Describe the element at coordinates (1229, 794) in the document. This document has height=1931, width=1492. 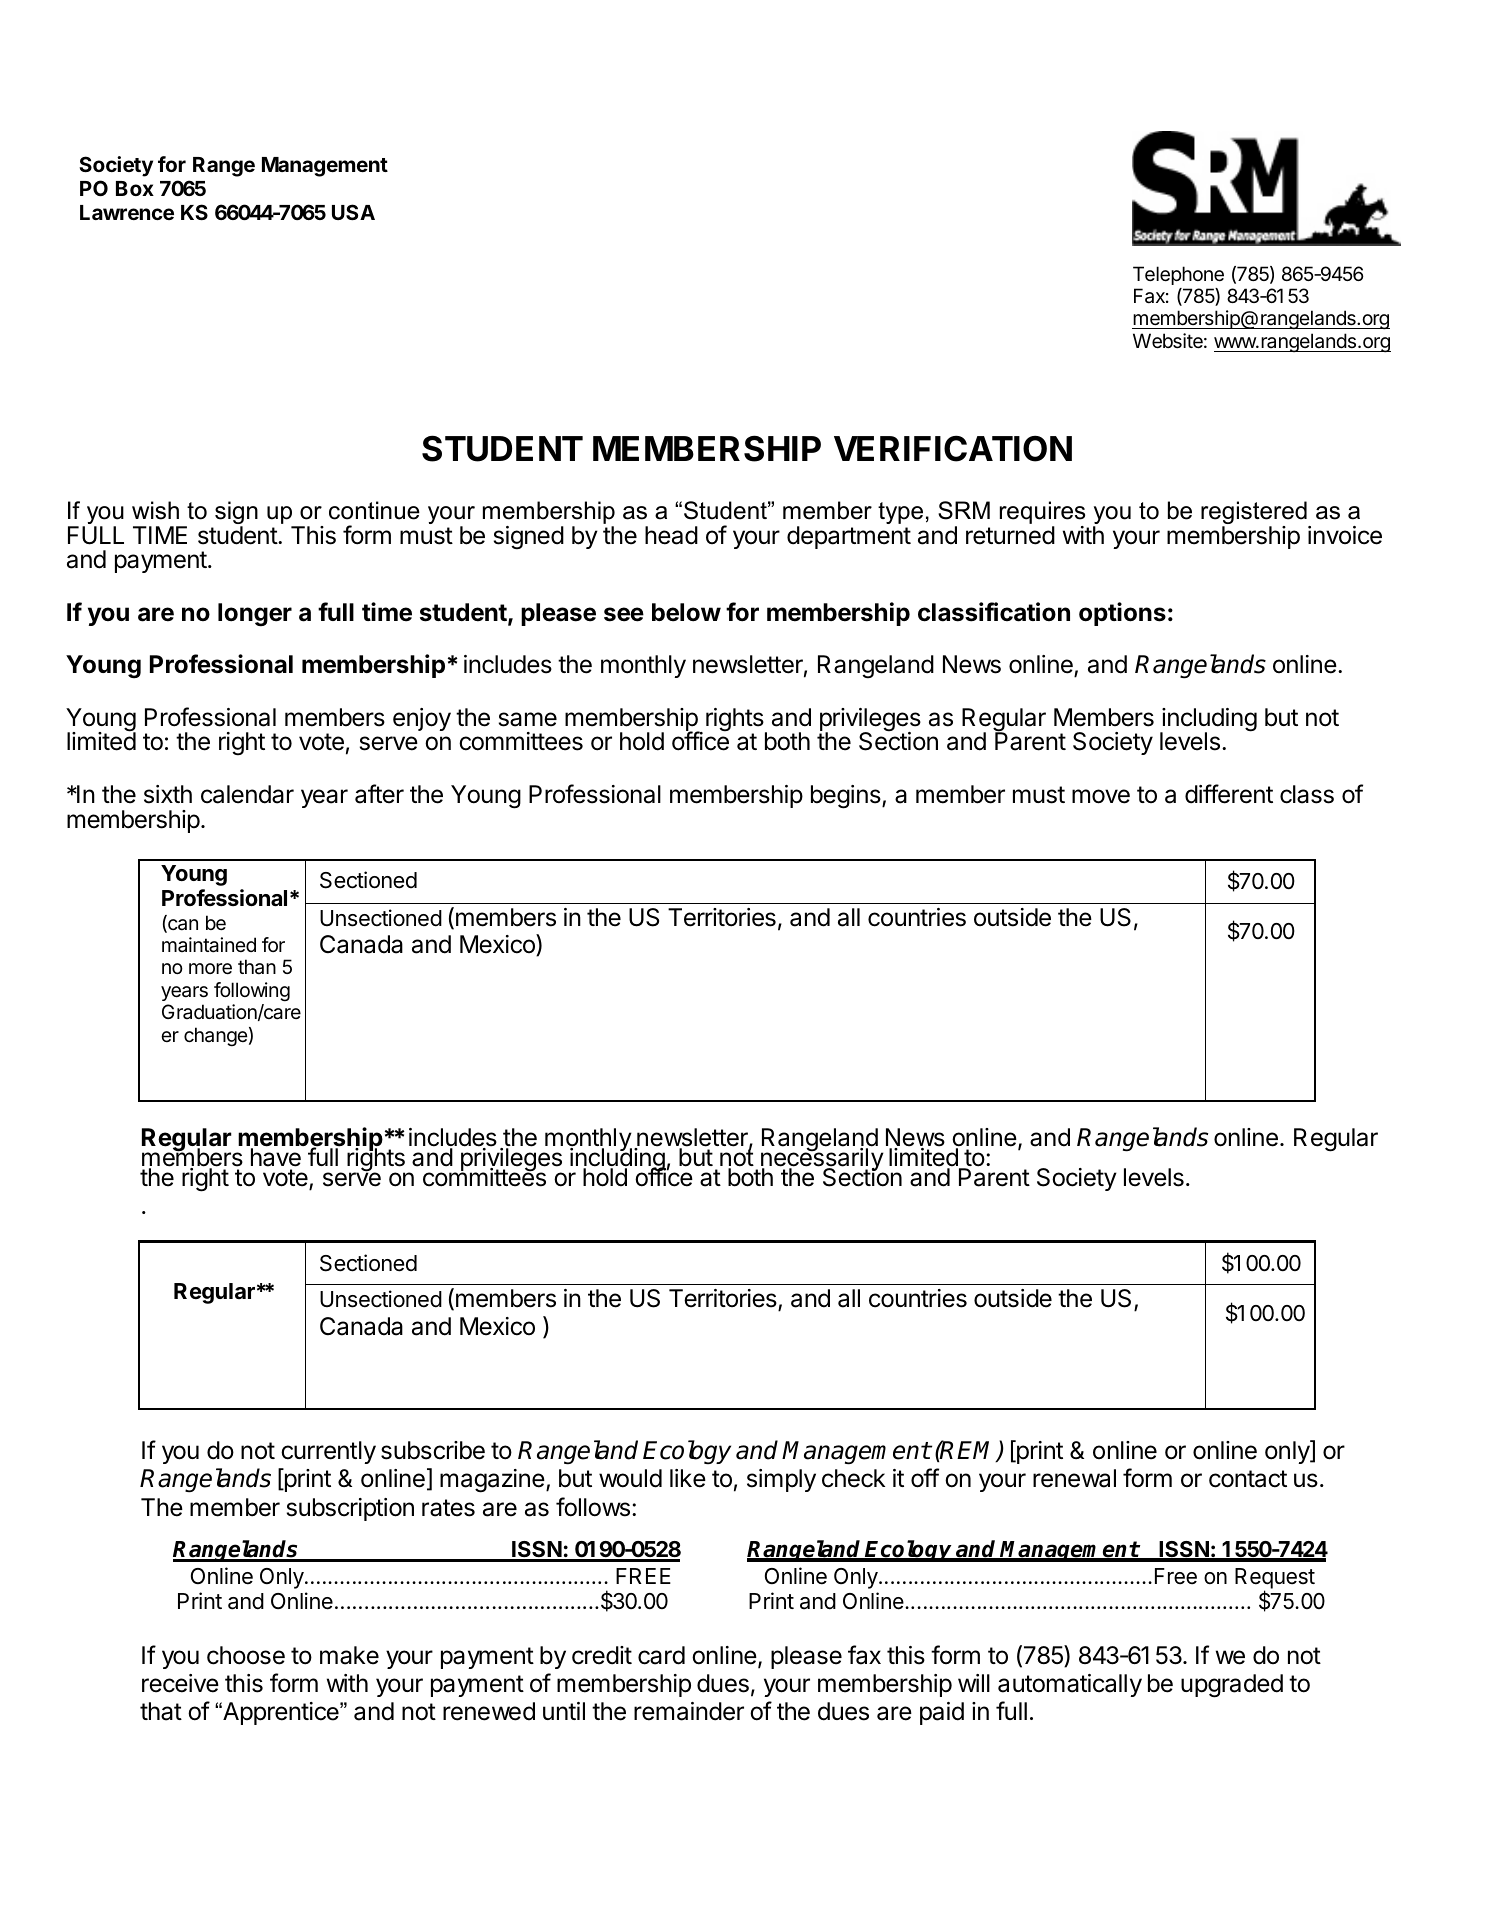
I see `different` at that location.
